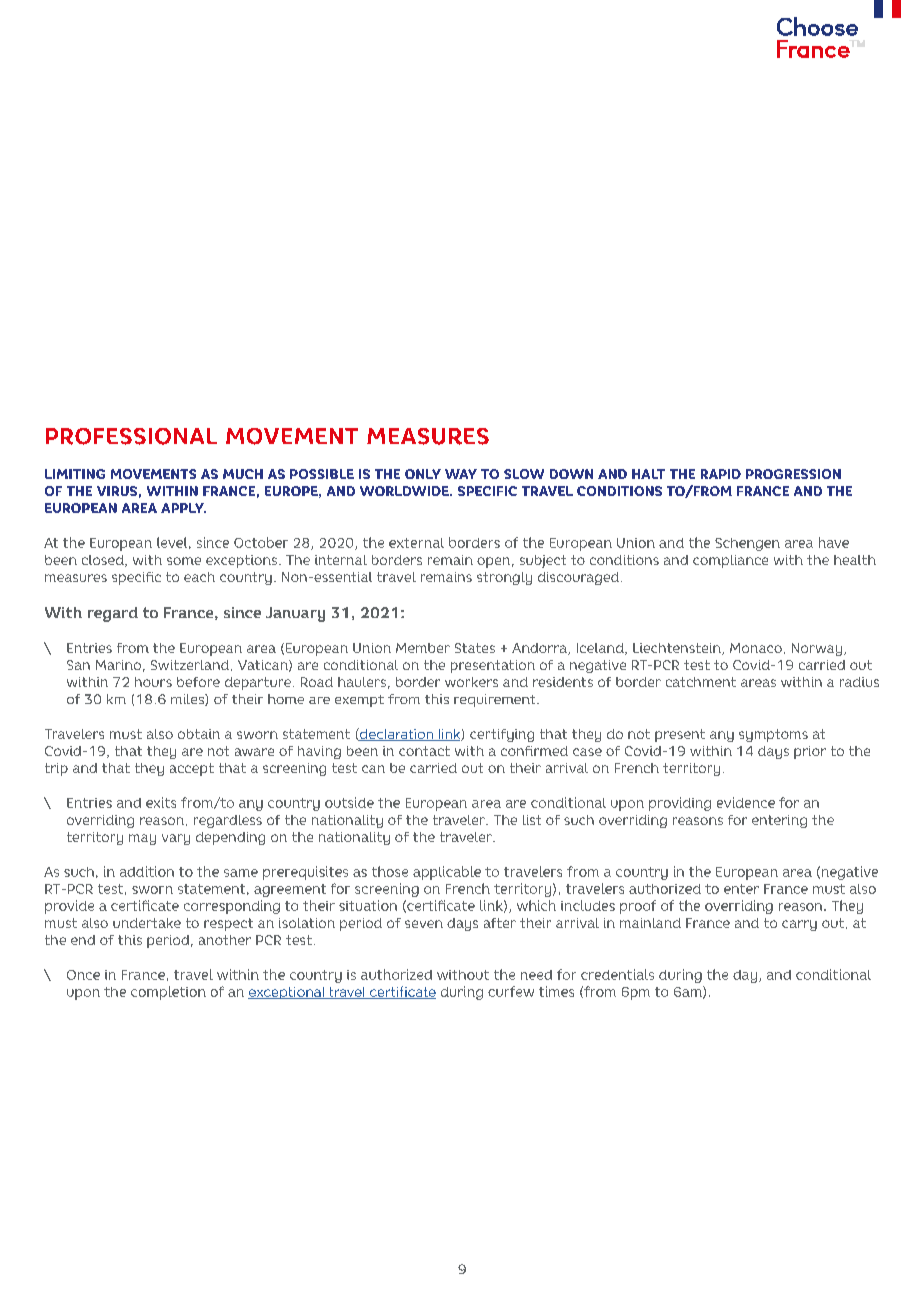  Describe the element at coordinates (161, 802) in the page. I see `exits` at that location.
